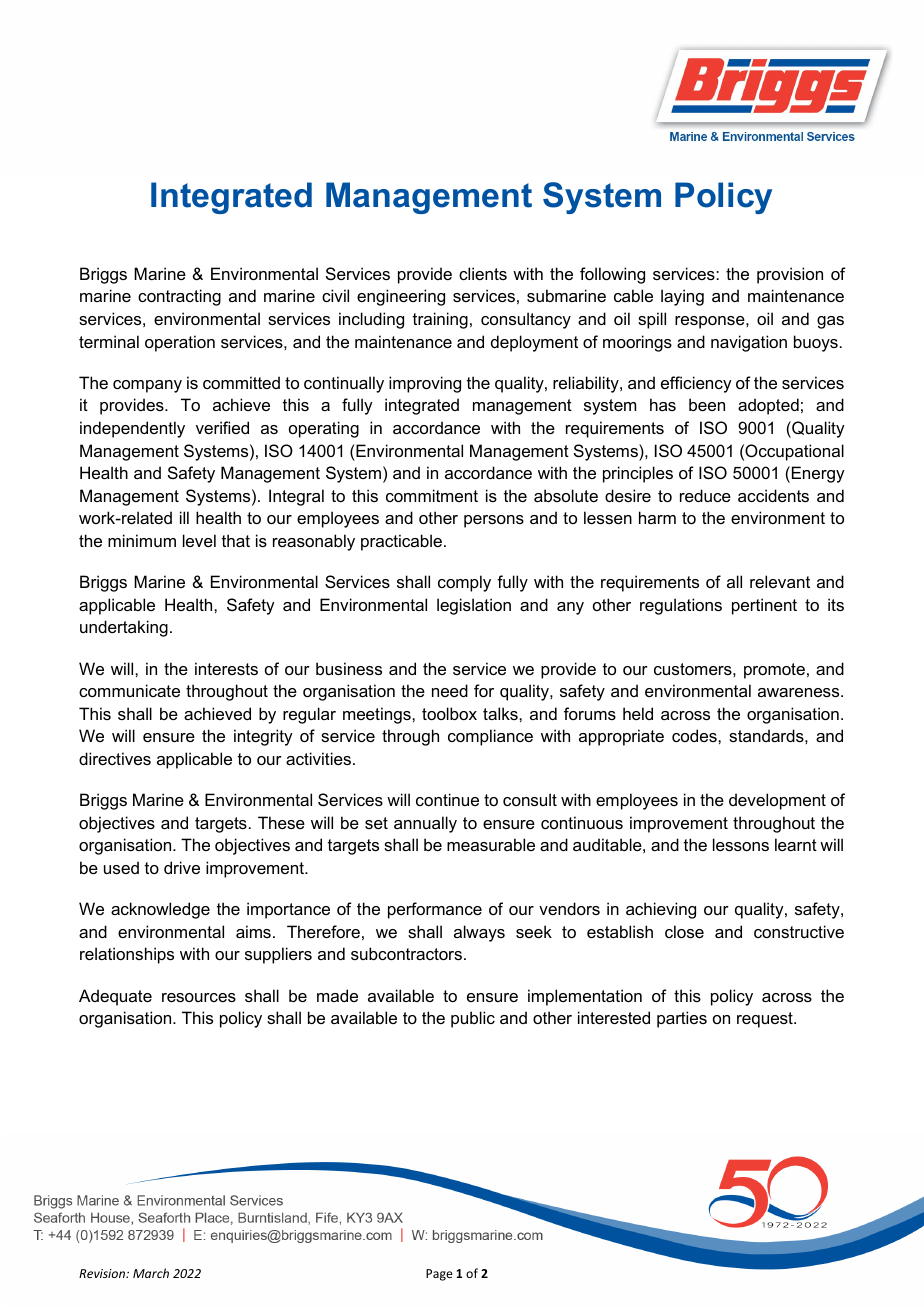  Describe the element at coordinates (777, 801) in the page. I see `development` at that location.
